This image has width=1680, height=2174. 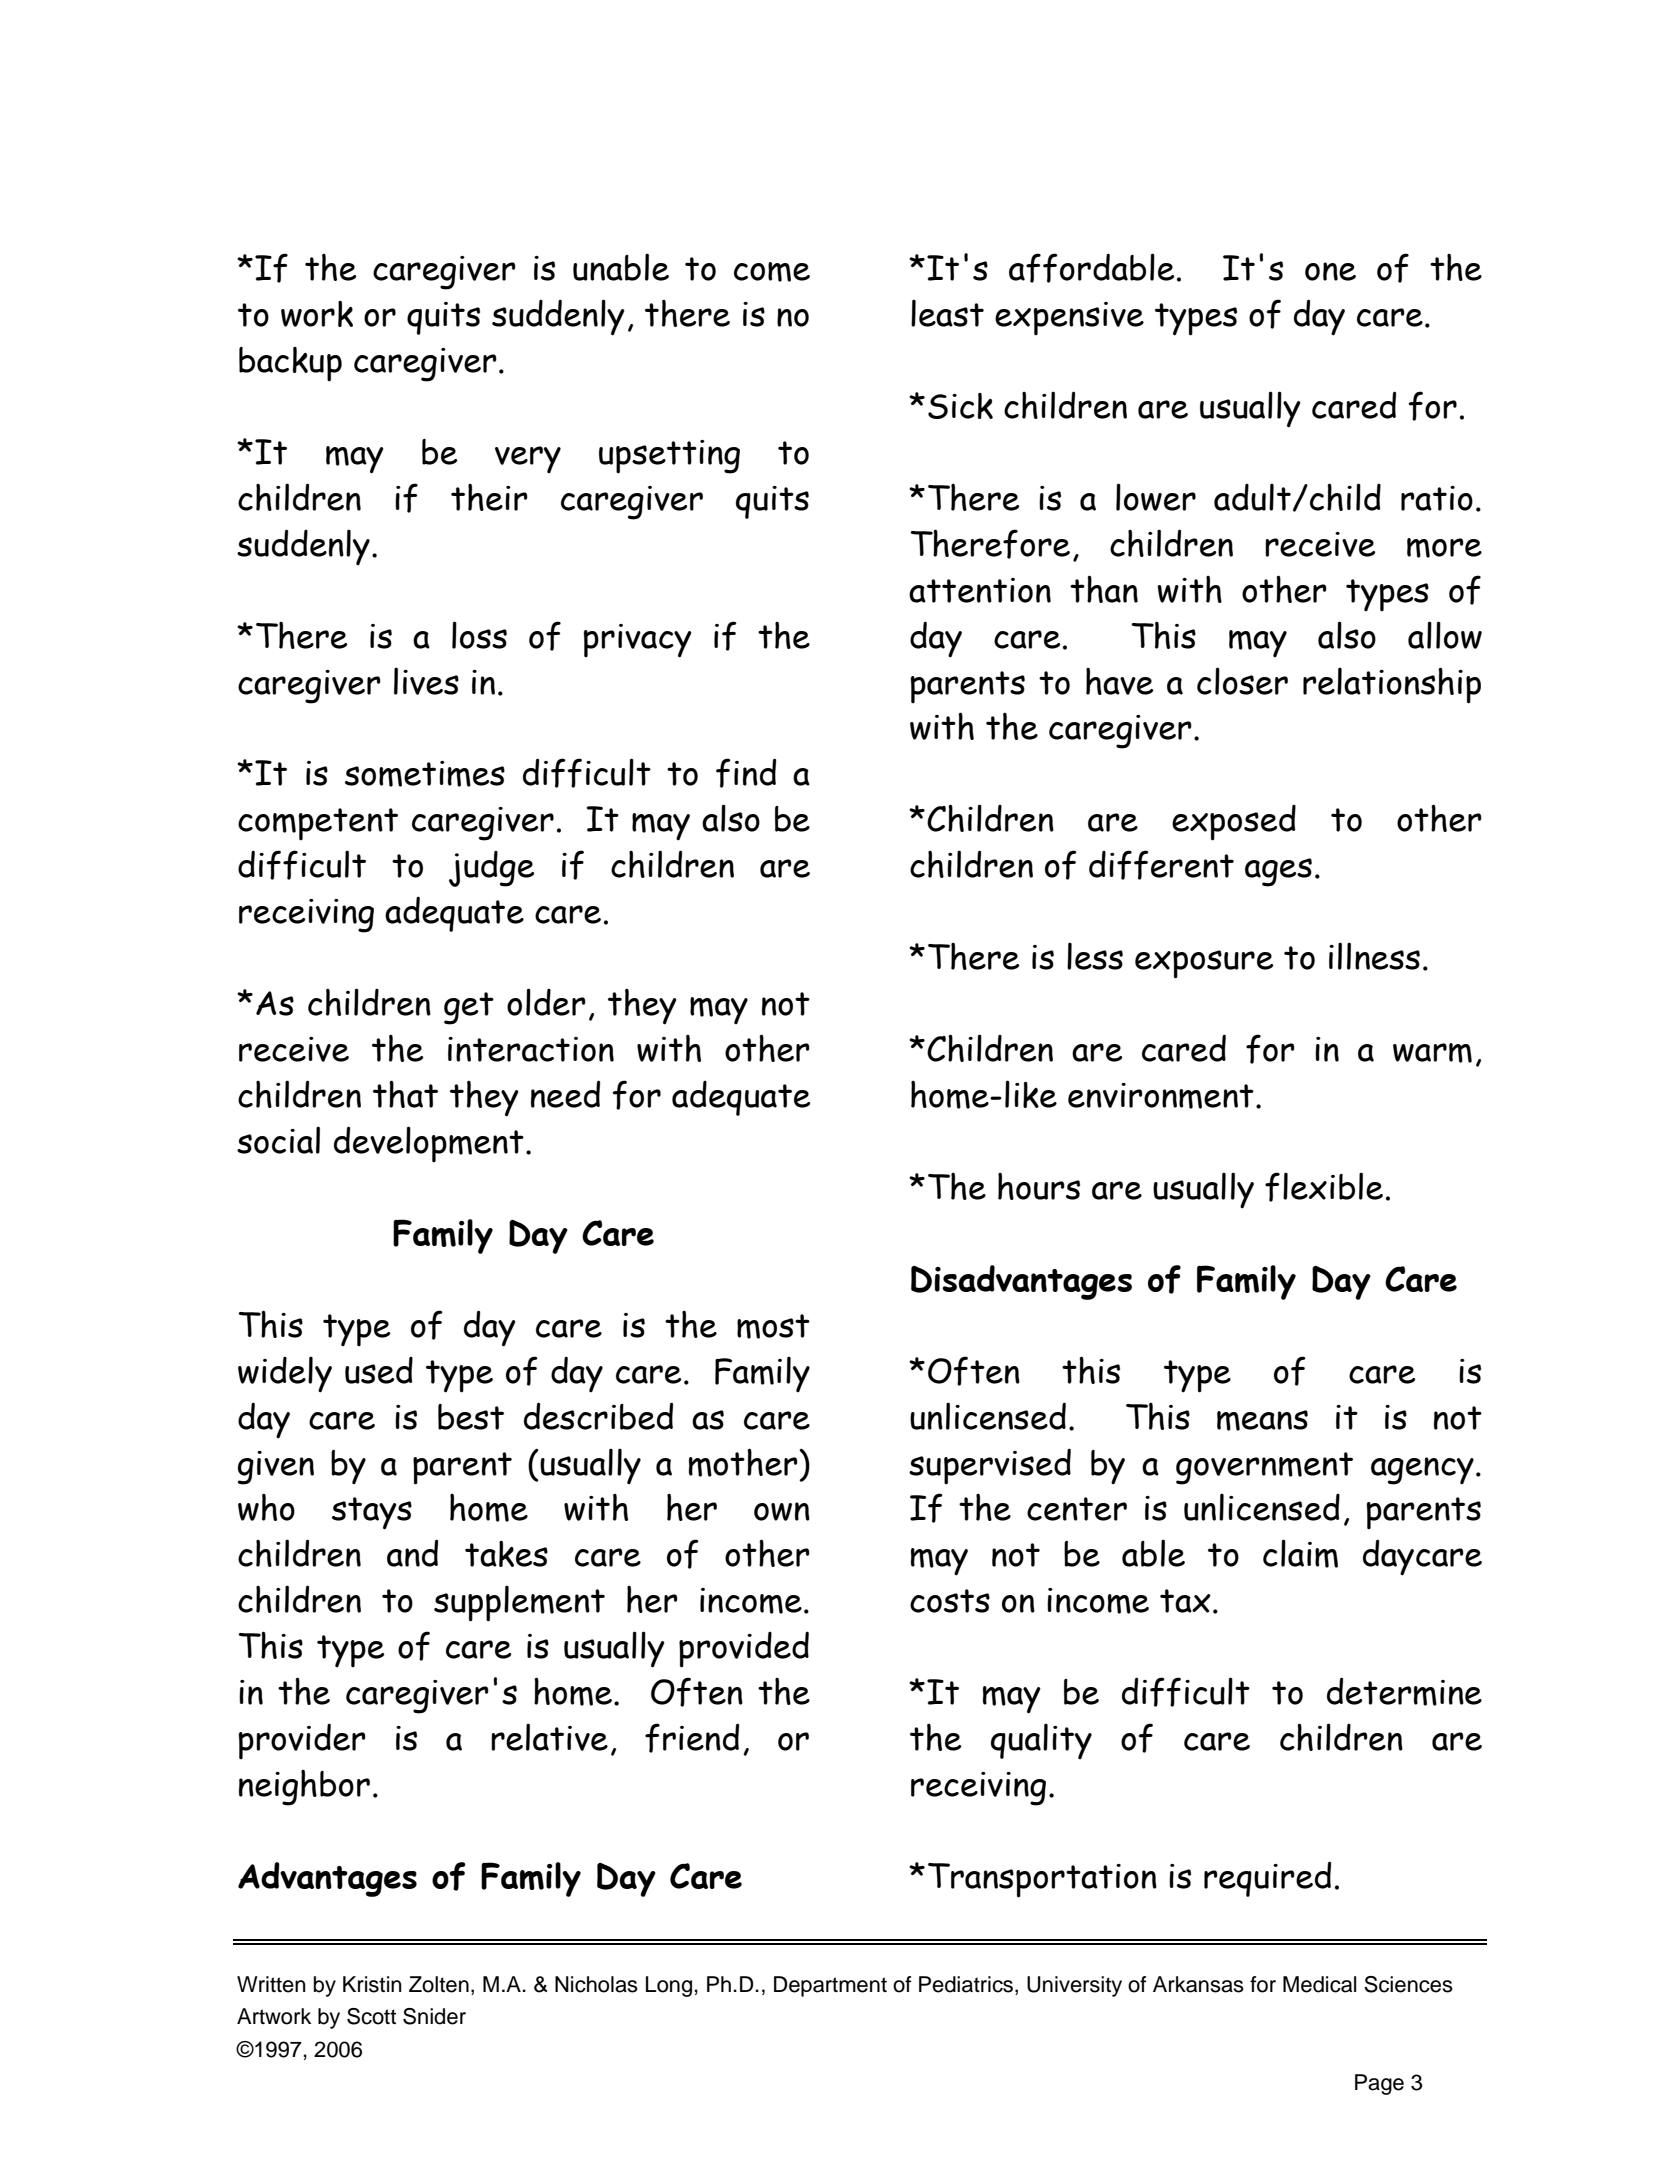 What do you see at coordinates (290, 364) in the image?
I see `backup` at bounding box center [290, 364].
